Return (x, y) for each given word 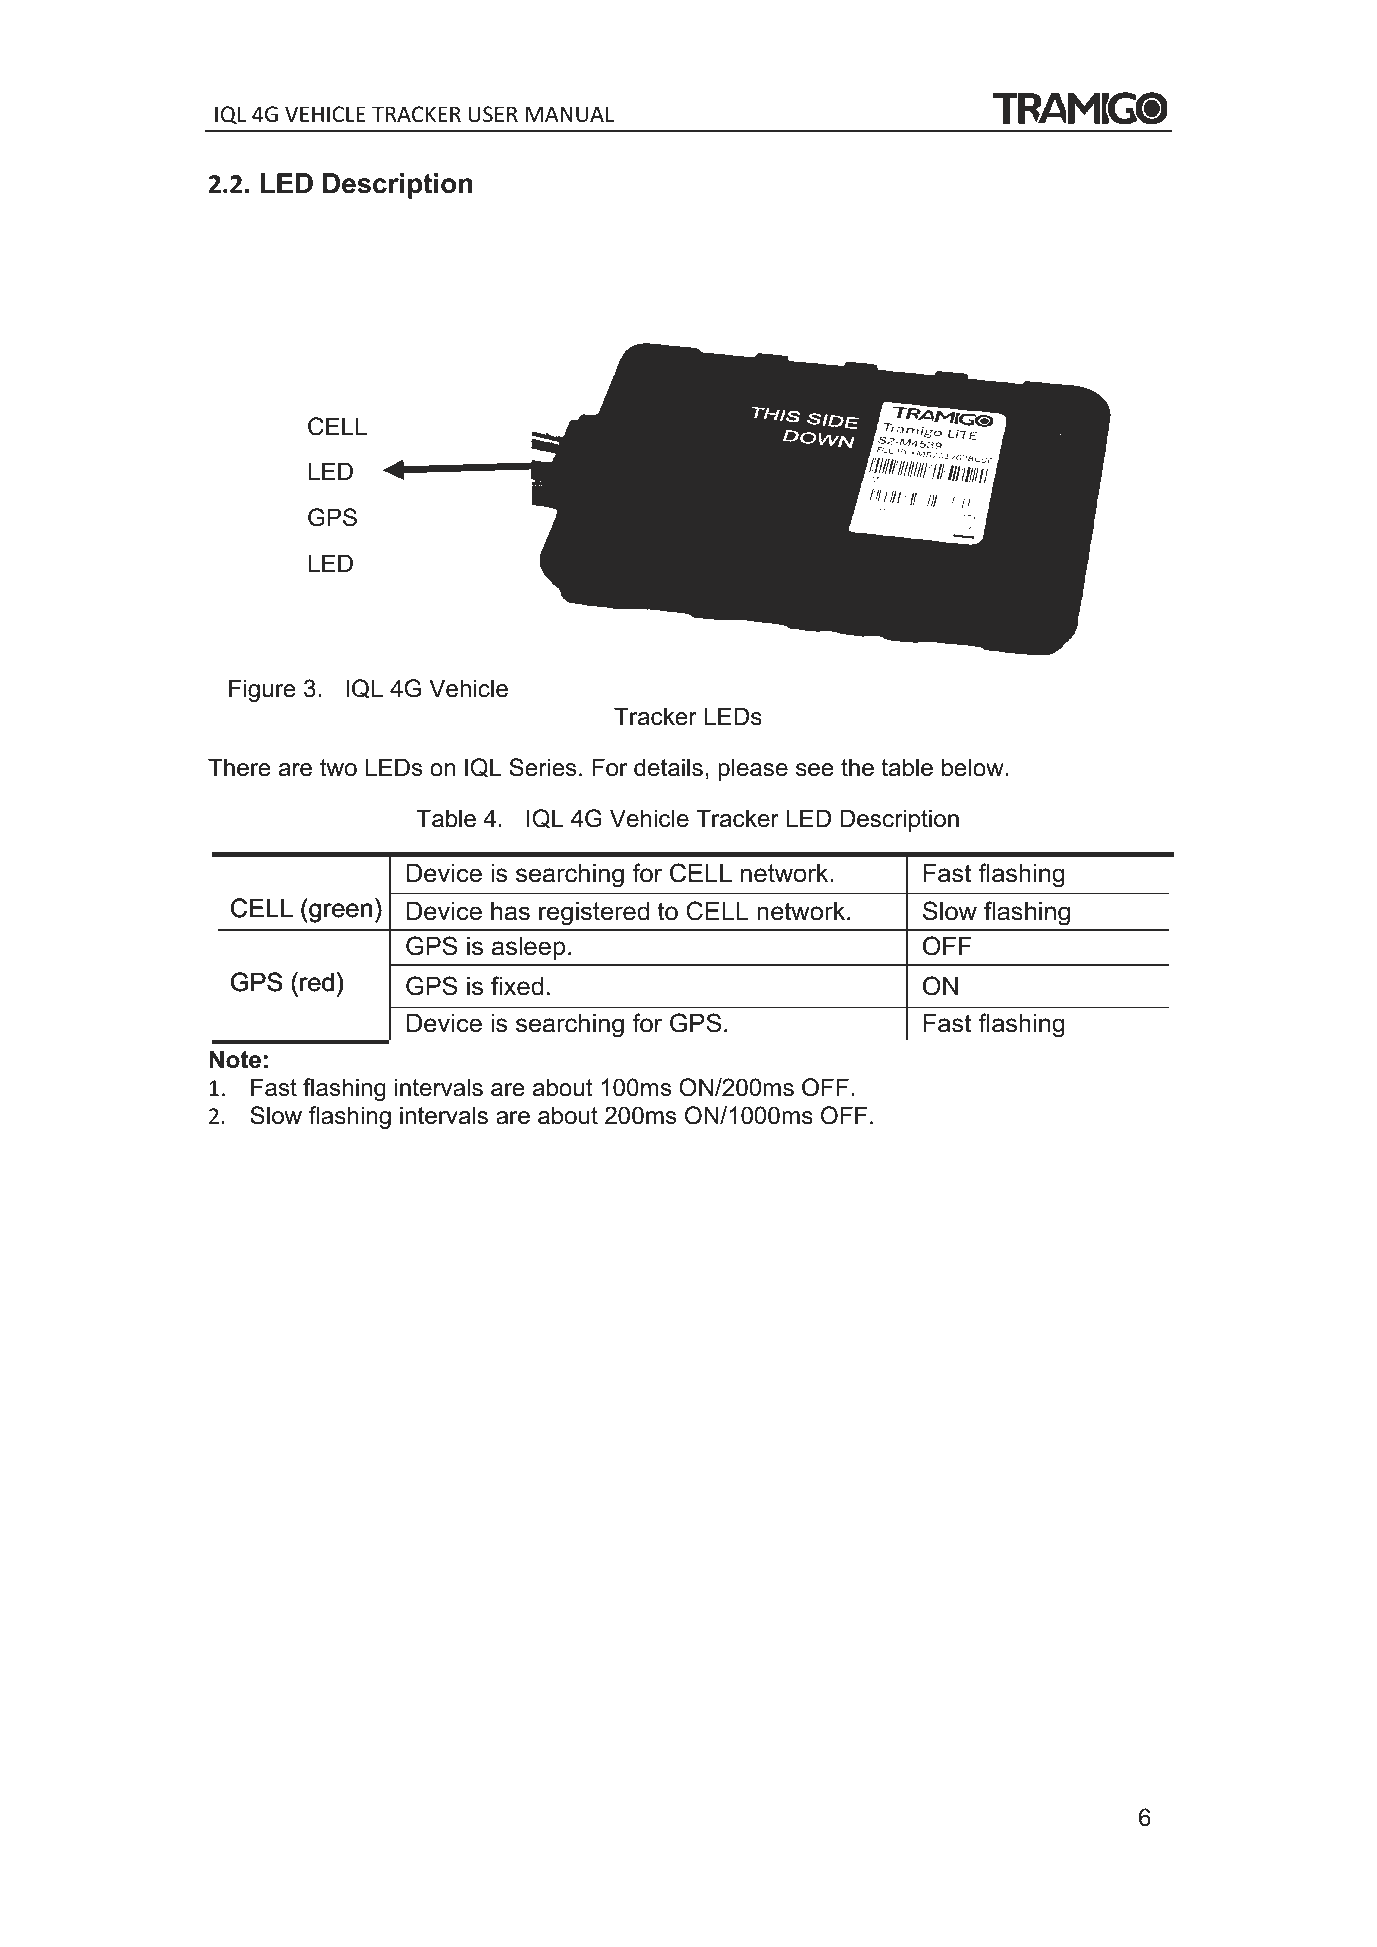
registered (594, 914)
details (668, 767)
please (753, 769)
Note (235, 1059)
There (239, 767)
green (340, 913)
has (510, 911)
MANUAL (570, 114)
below (973, 767)
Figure (262, 690)
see (815, 770)
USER (493, 114)
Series (542, 767)
